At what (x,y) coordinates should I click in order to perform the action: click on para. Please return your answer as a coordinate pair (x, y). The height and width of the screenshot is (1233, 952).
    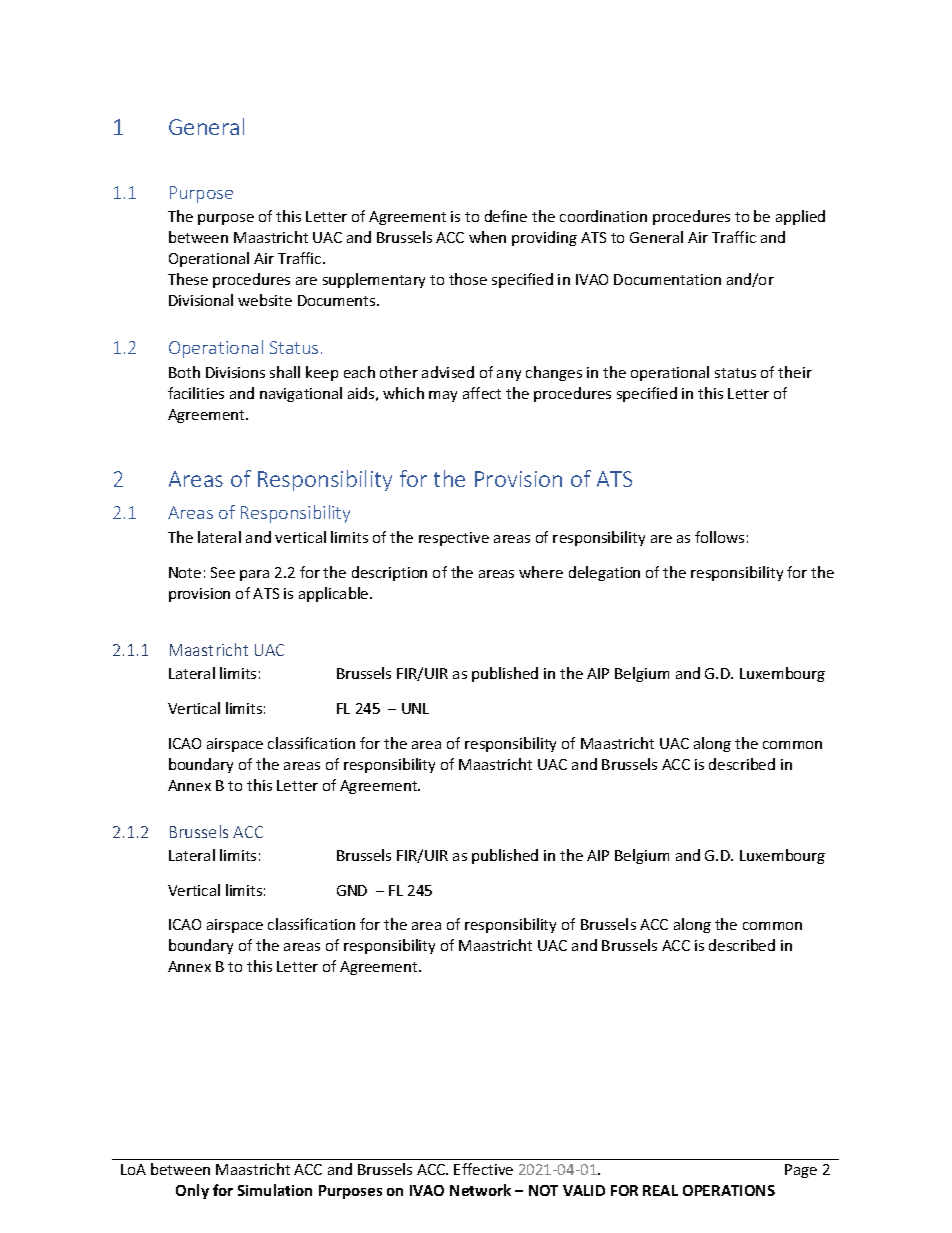
    Looking at the image, I should click on (254, 575).
